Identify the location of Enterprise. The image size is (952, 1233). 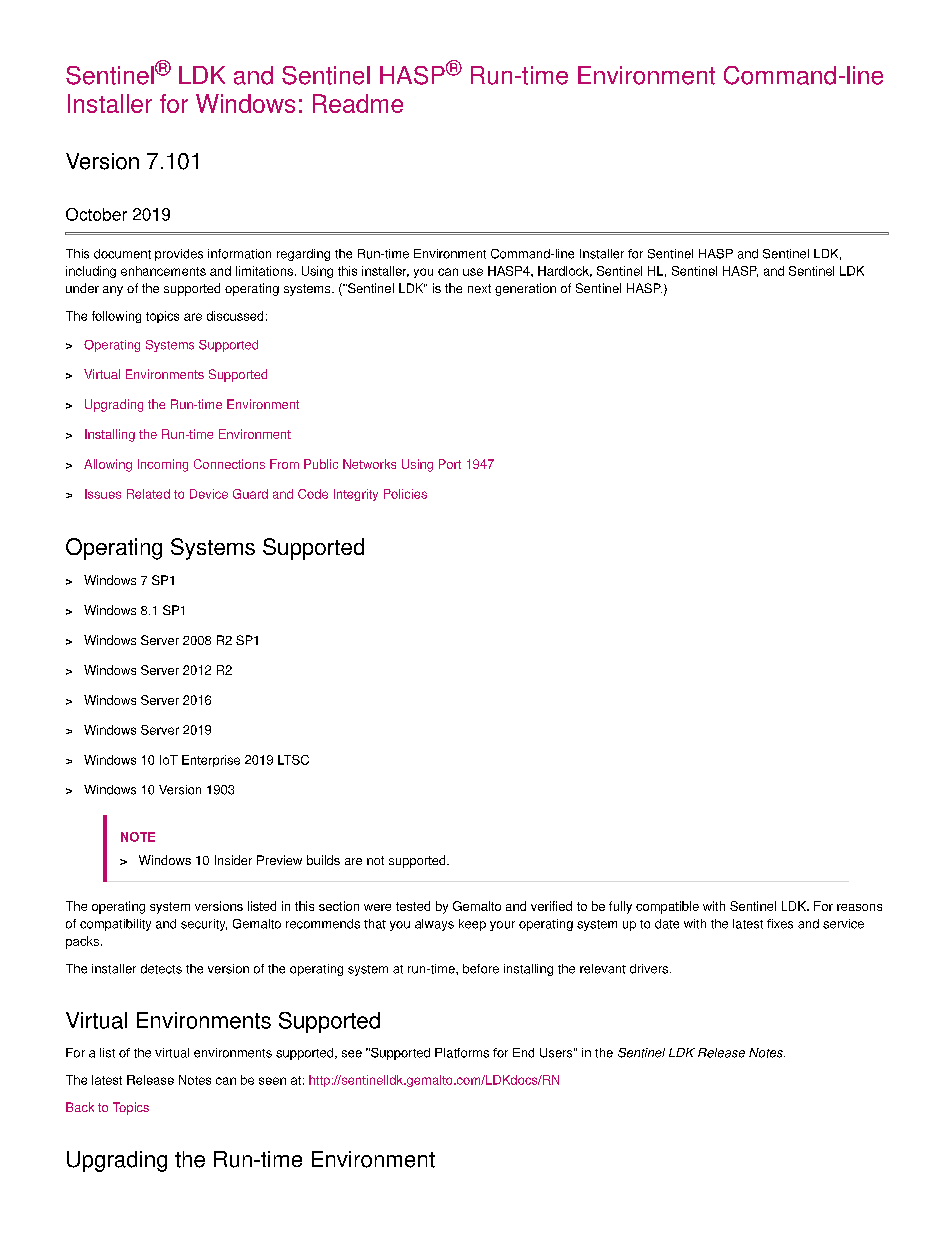
(211, 761).
